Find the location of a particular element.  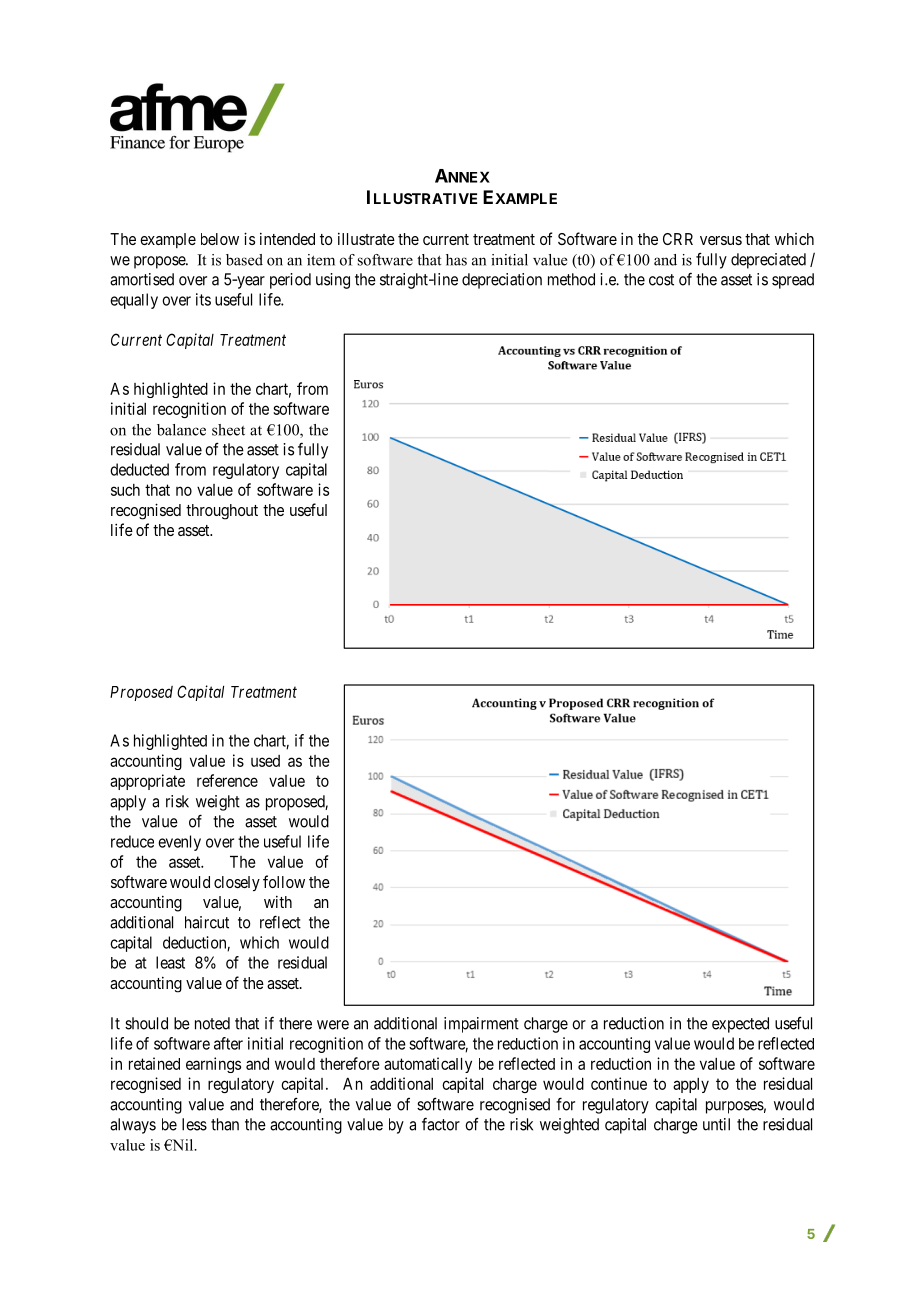

has is located at coordinates (456, 260).
